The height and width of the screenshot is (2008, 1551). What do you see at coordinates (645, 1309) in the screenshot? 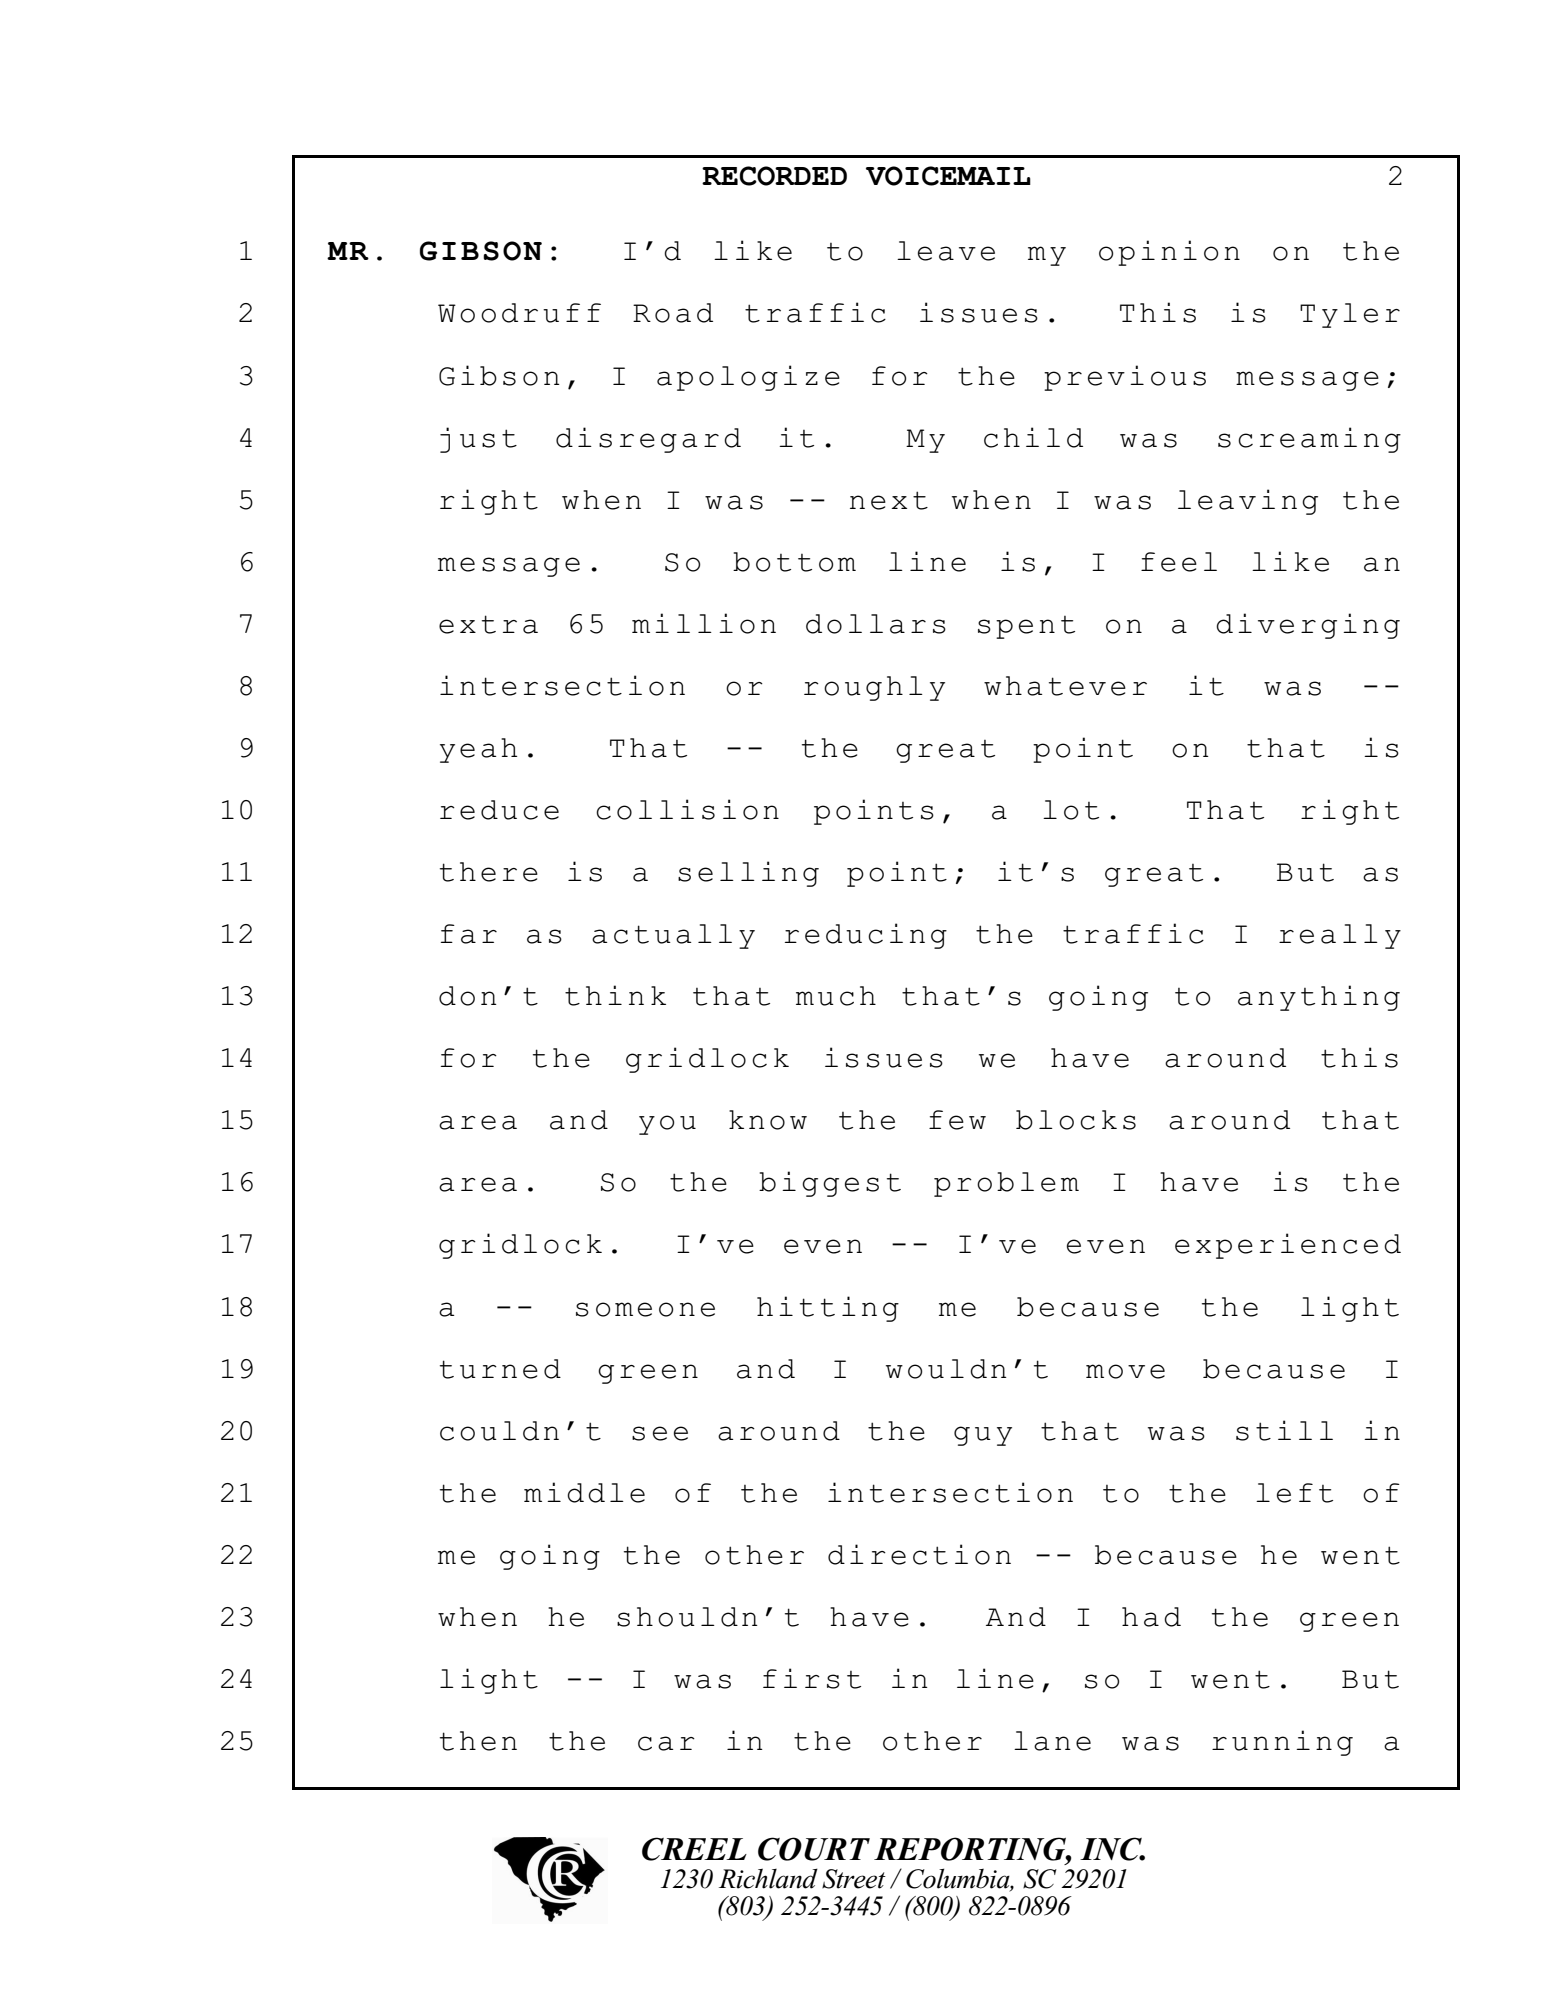
I see `someone` at bounding box center [645, 1309].
